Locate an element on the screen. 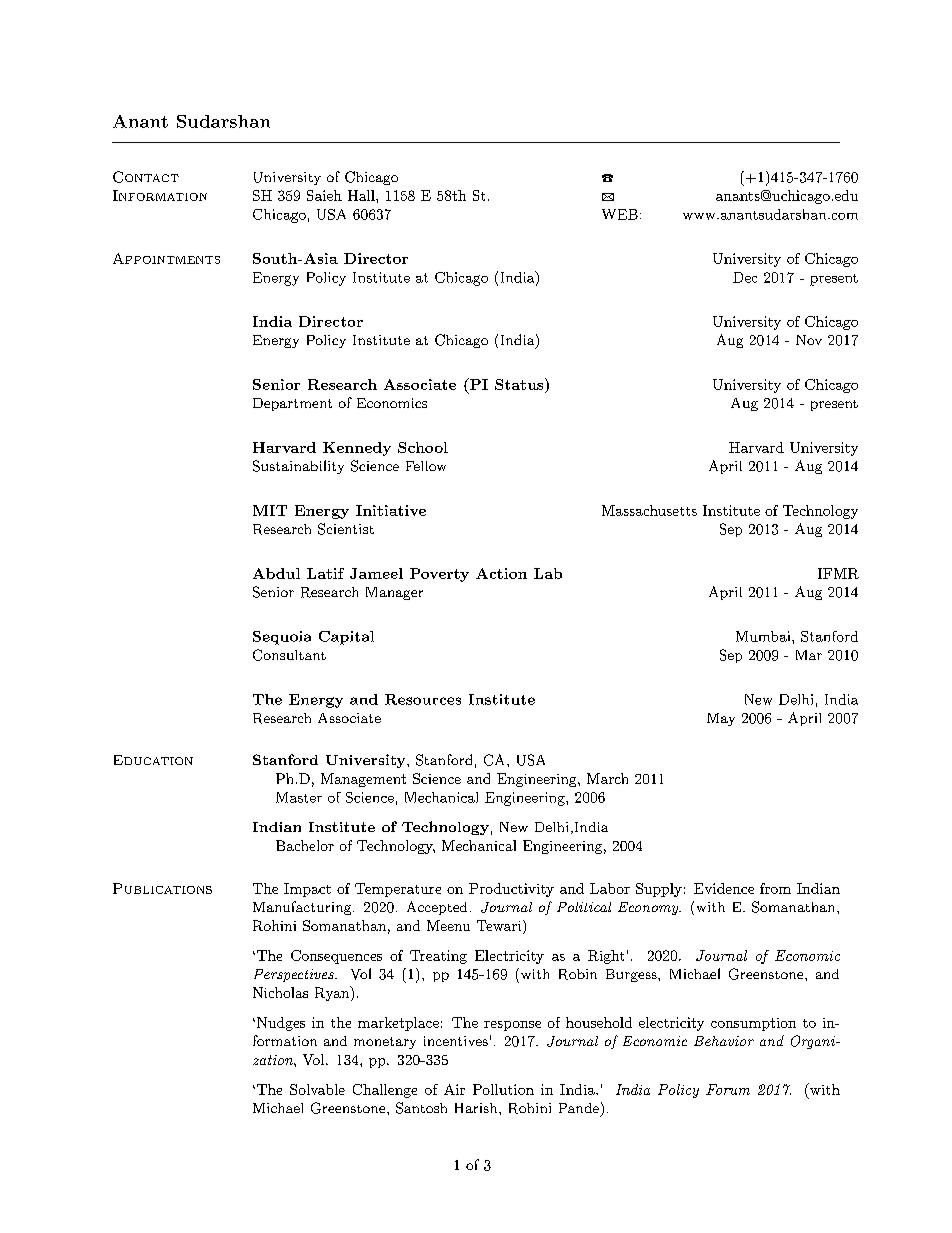  March is located at coordinates (607, 778).
